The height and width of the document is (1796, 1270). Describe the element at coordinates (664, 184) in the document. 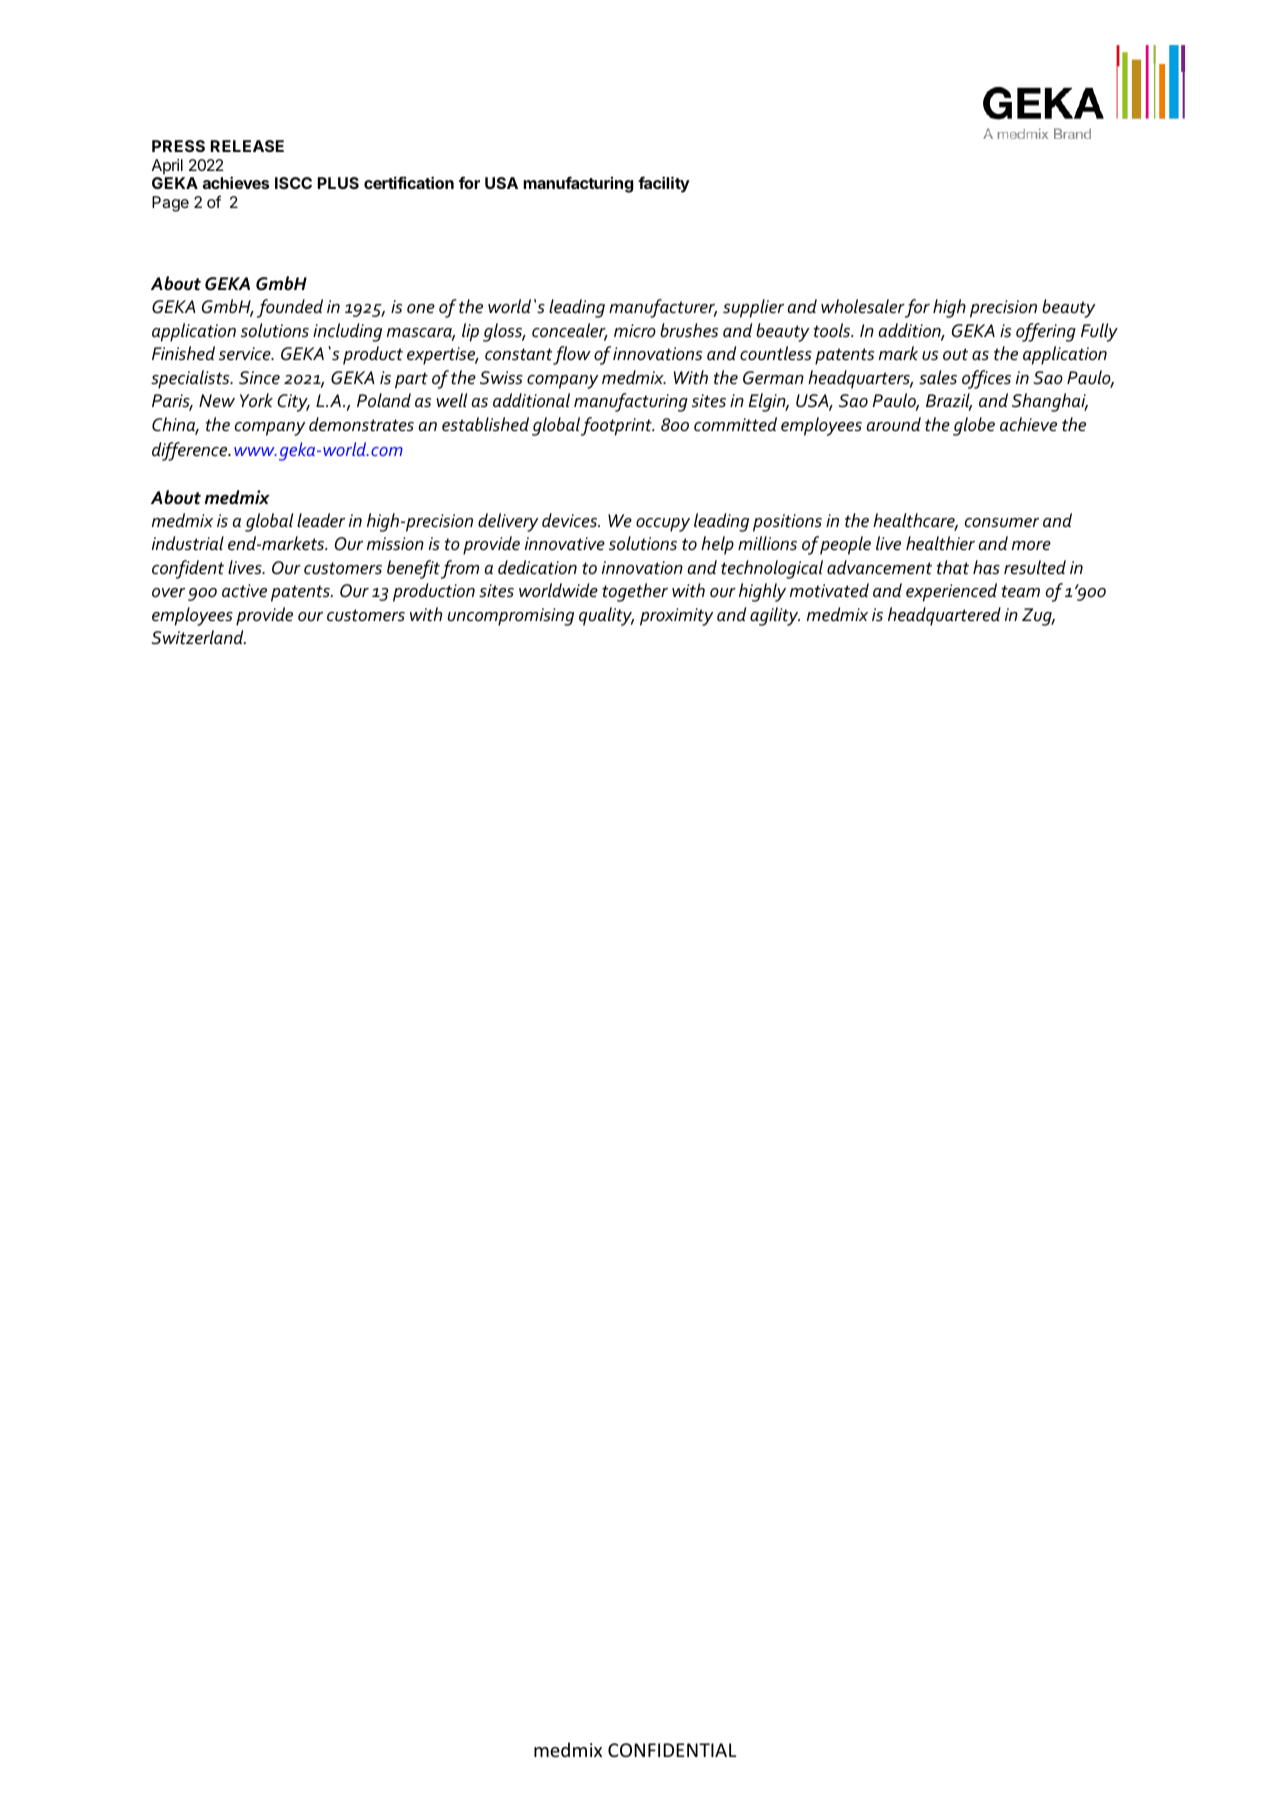

I see `facility` at that location.
